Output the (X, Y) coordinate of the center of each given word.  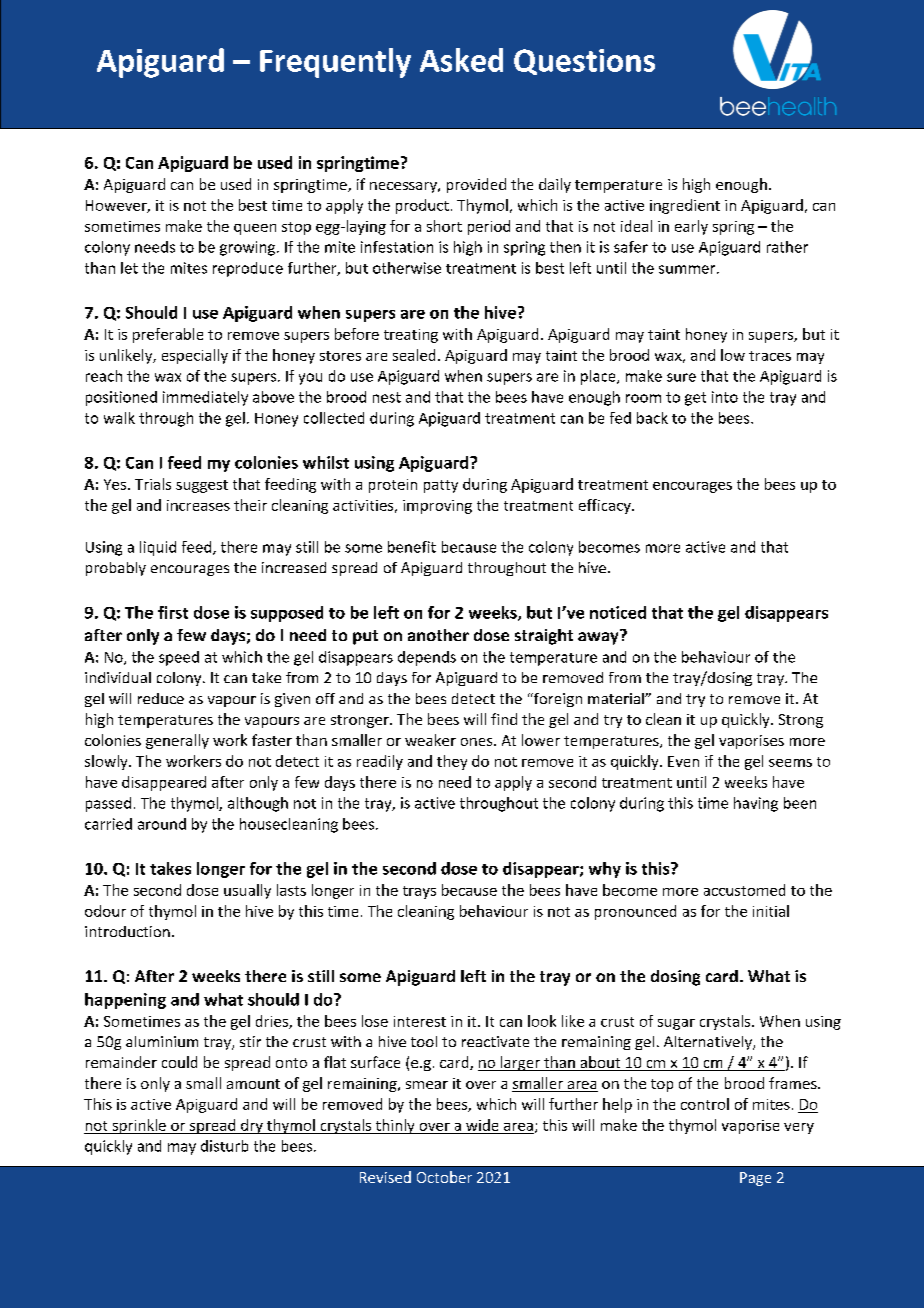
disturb (224, 1146)
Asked (461, 60)
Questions (584, 62)
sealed (414, 355)
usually (247, 891)
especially (195, 356)
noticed (618, 612)
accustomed (744, 890)
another (438, 635)
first (173, 612)
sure (681, 377)
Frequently (335, 63)
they (452, 762)
